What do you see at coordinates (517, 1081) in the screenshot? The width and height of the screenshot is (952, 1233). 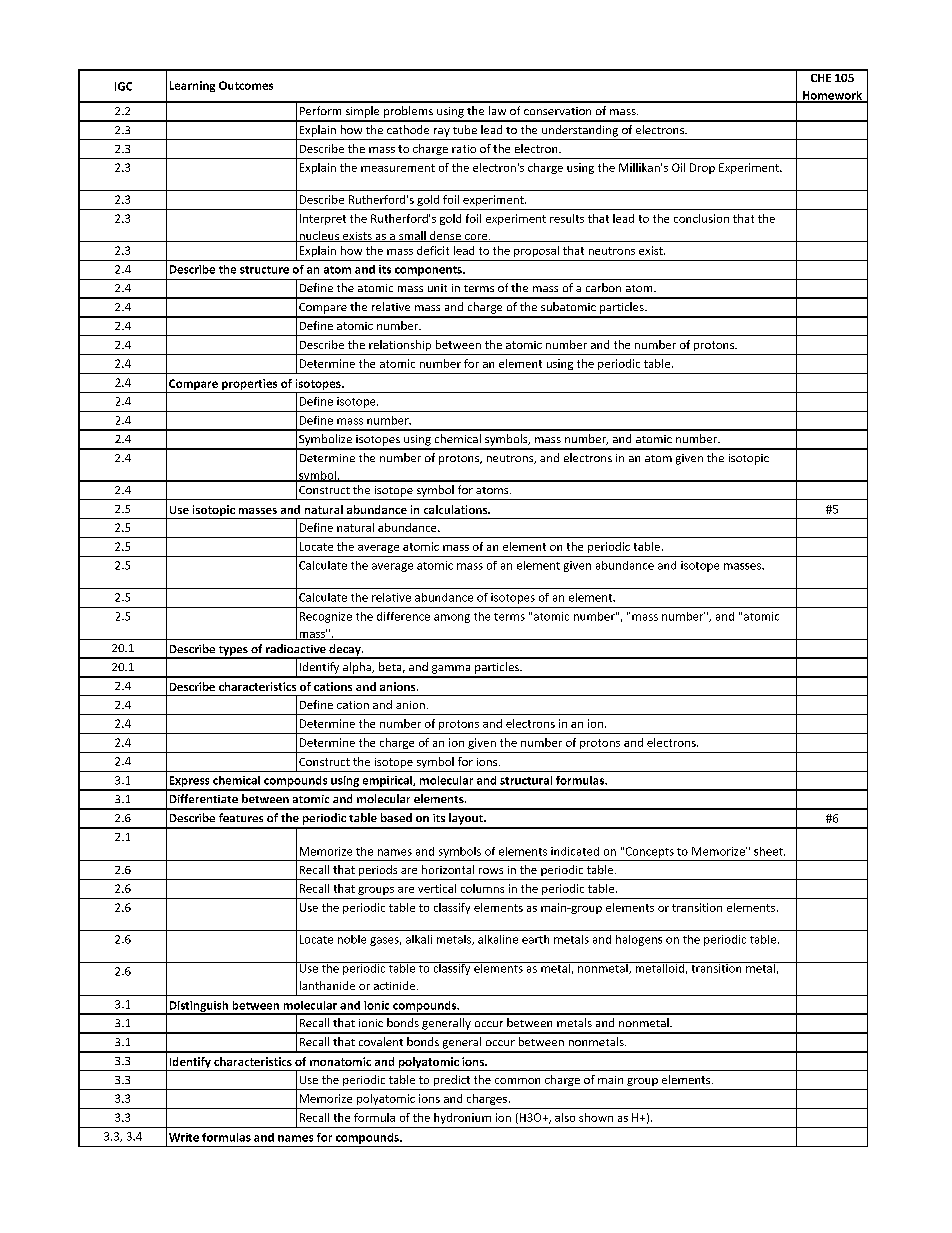 I see `common` at bounding box center [517, 1081].
